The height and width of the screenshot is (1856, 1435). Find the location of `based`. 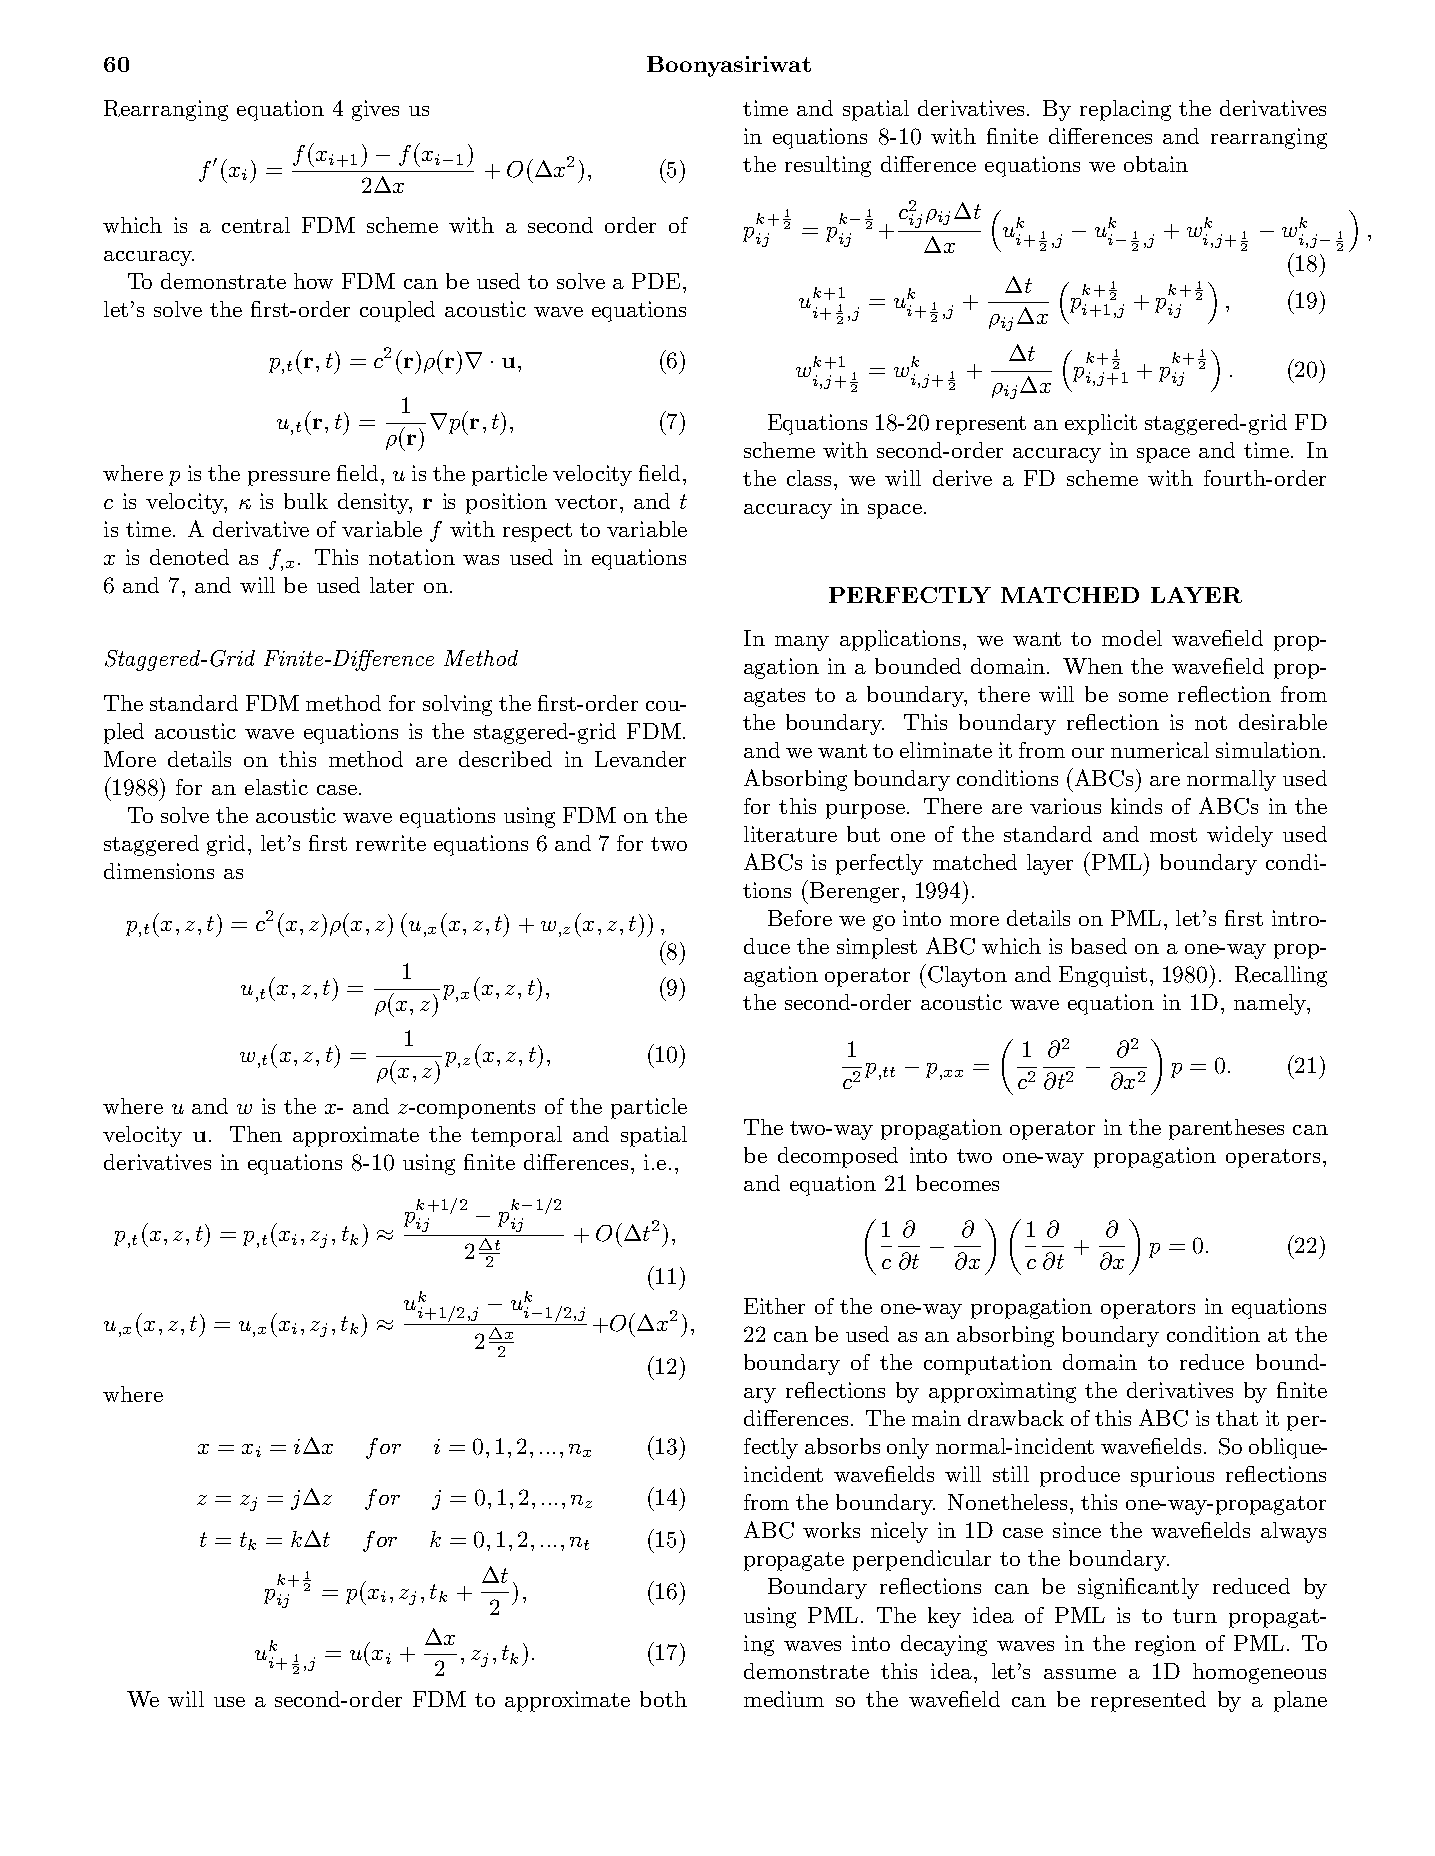

based is located at coordinates (1099, 946).
